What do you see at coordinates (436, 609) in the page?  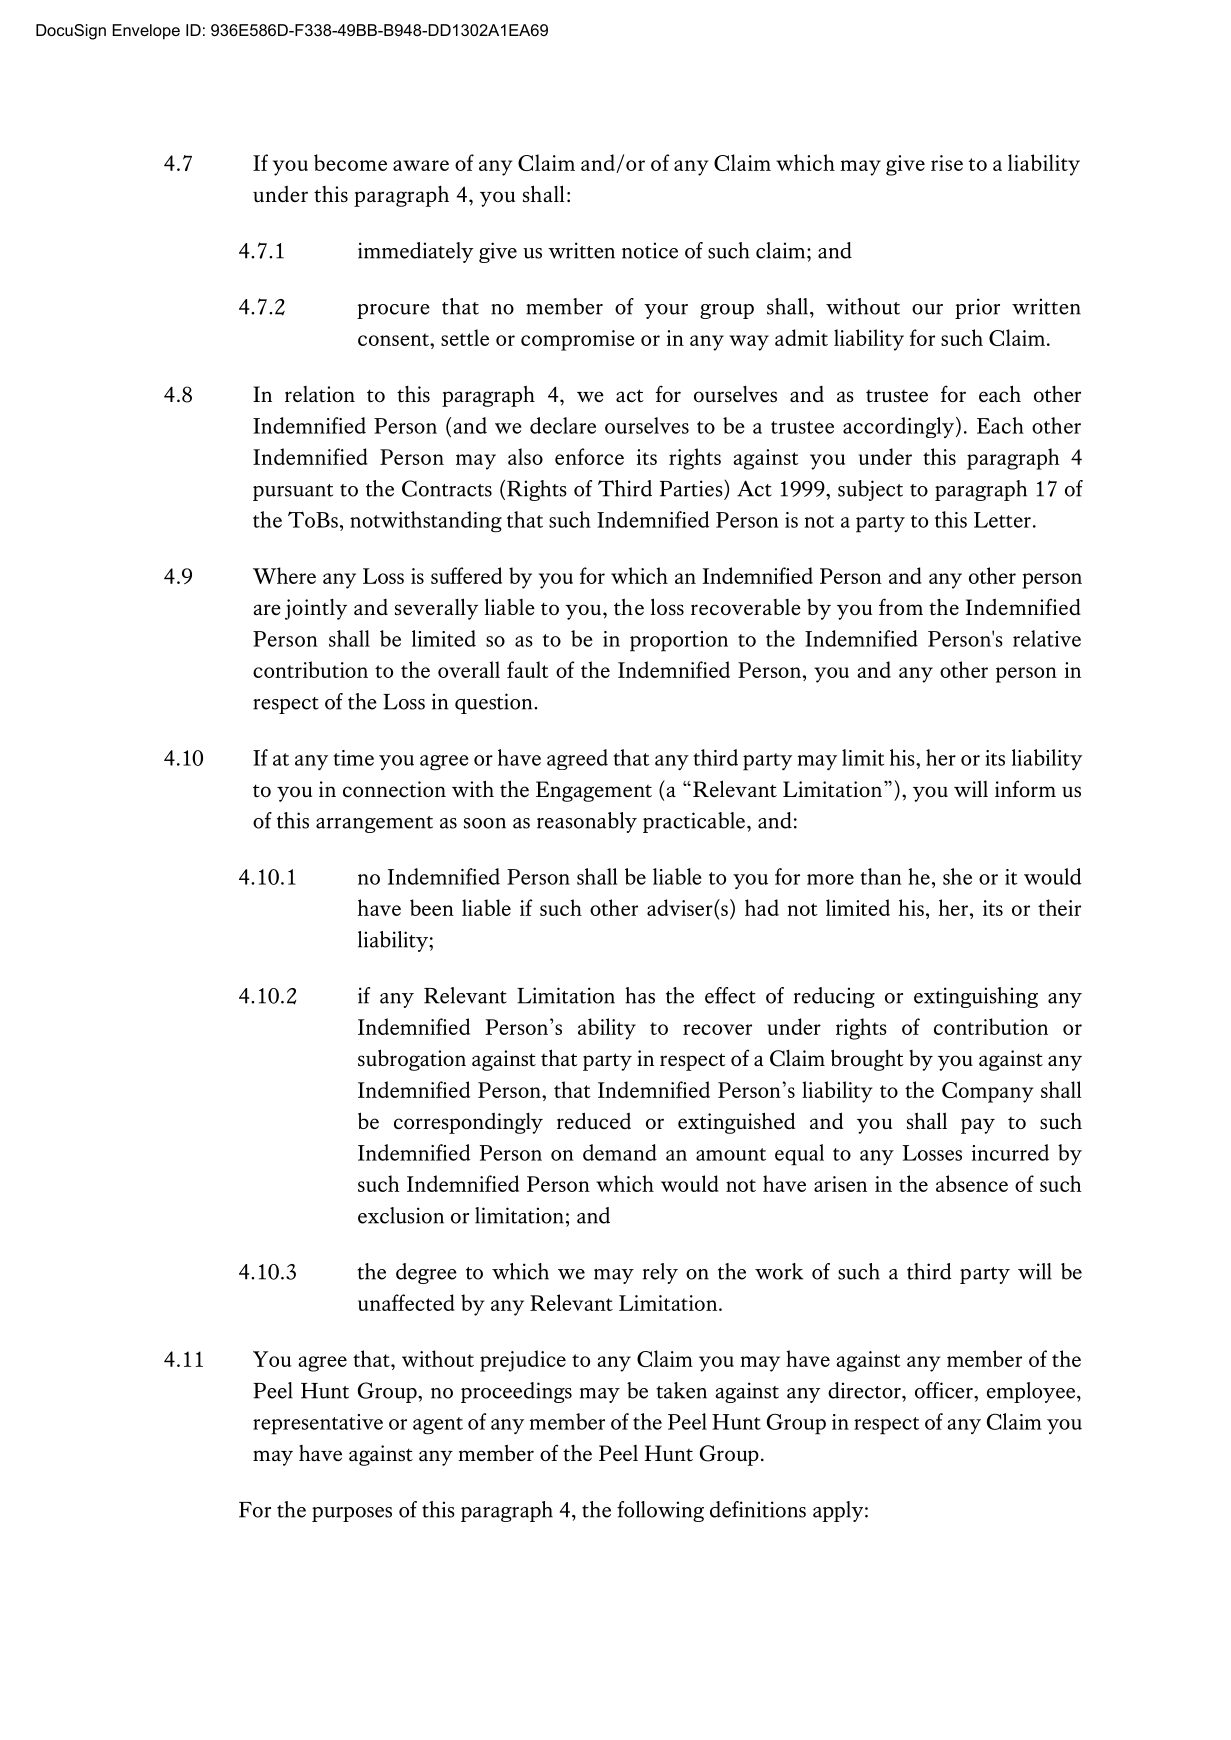 I see `severally` at bounding box center [436, 609].
